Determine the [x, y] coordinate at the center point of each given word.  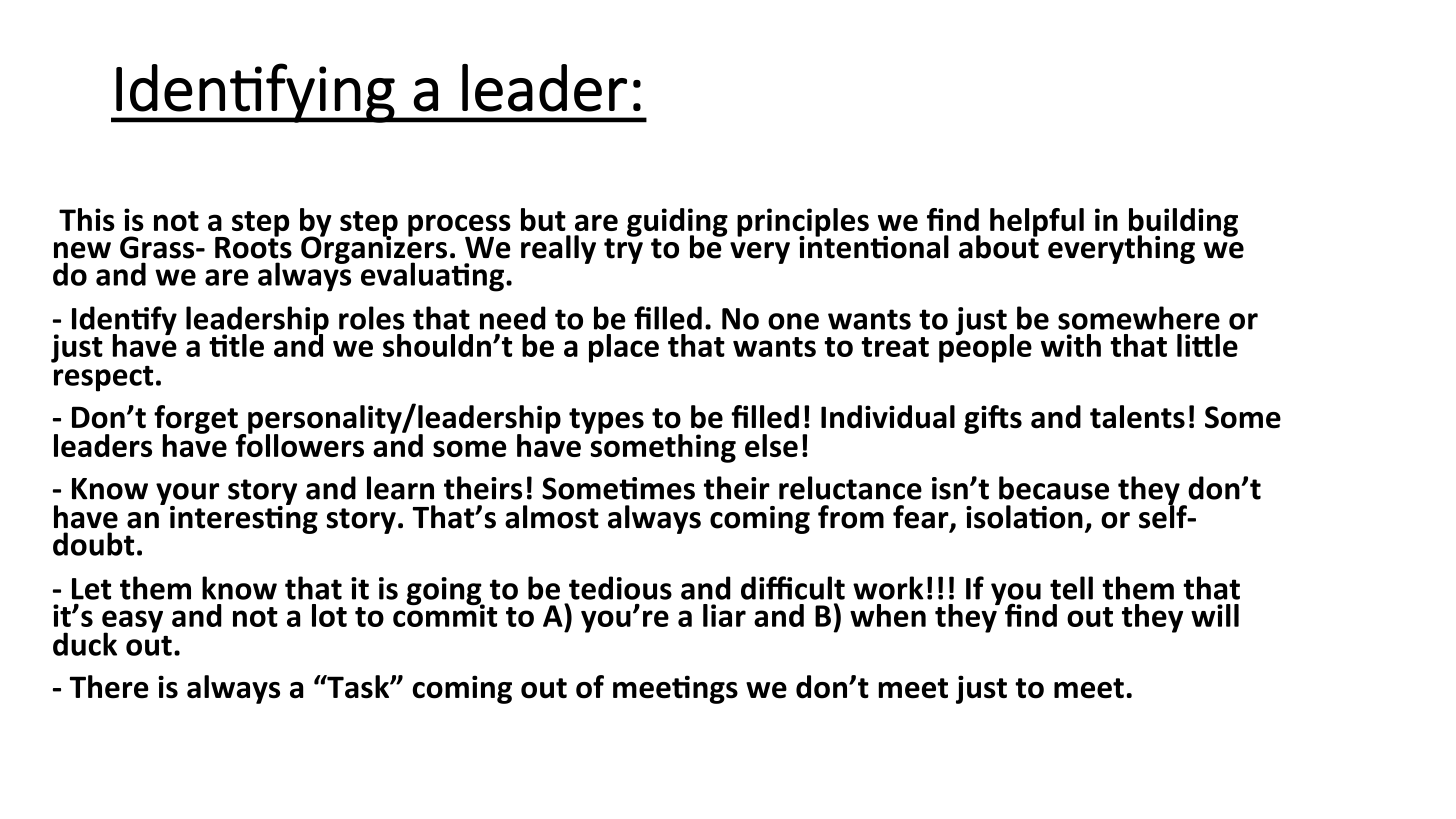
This [87, 219]
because [1054, 488]
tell [1071, 588]
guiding [677, 223]
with [1071, 345]
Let [91, 589]
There [109, 687]
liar [724, 615]
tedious [620, 588]
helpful [1037, 223]
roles [372, 318]
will [1215, 615]
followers [299, 444]
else [771, 445]
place [624, 348]
